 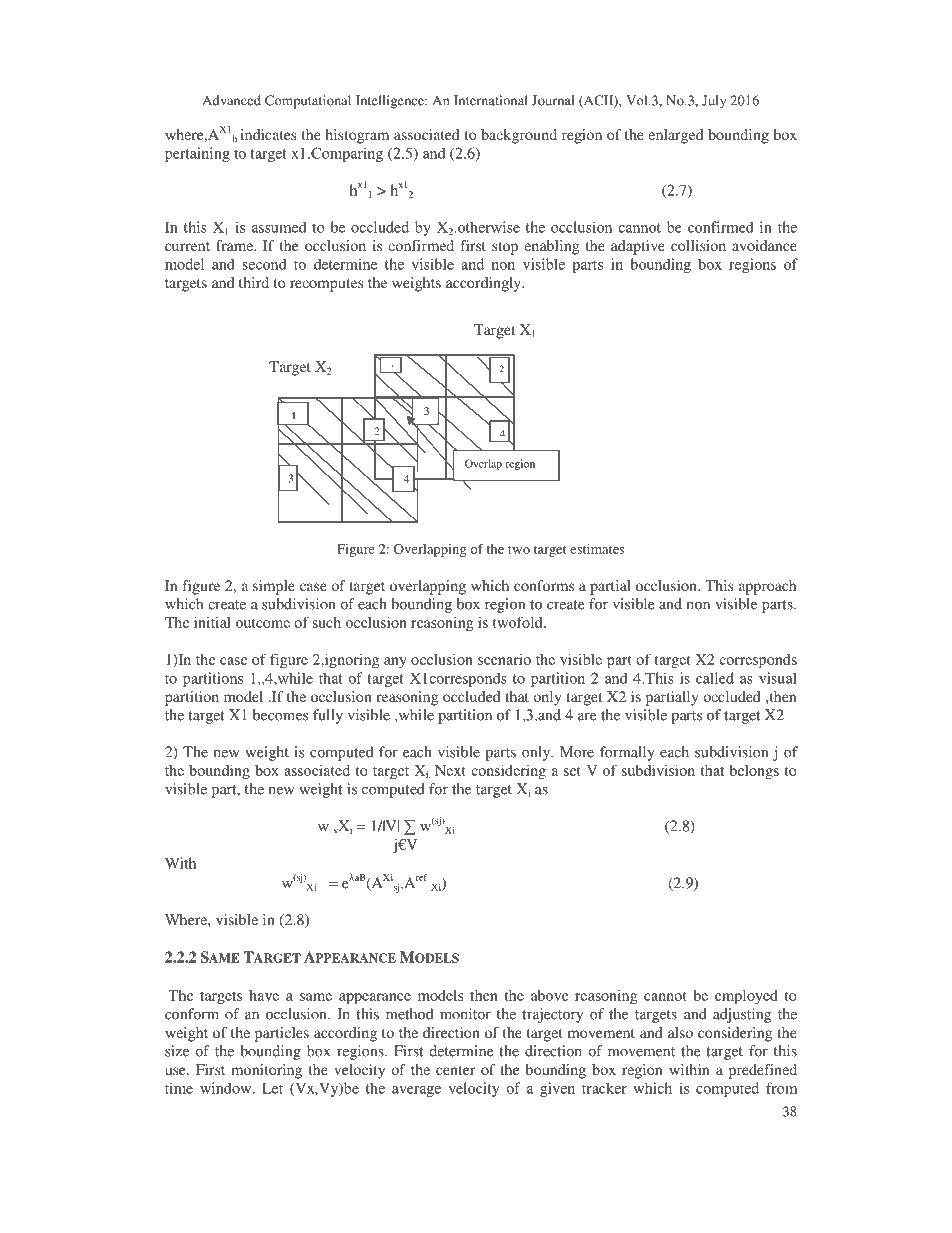 What do you see at coordinates (519, 622) in the screenshot?
I see `twofold` at bounding box center [519, 622].
